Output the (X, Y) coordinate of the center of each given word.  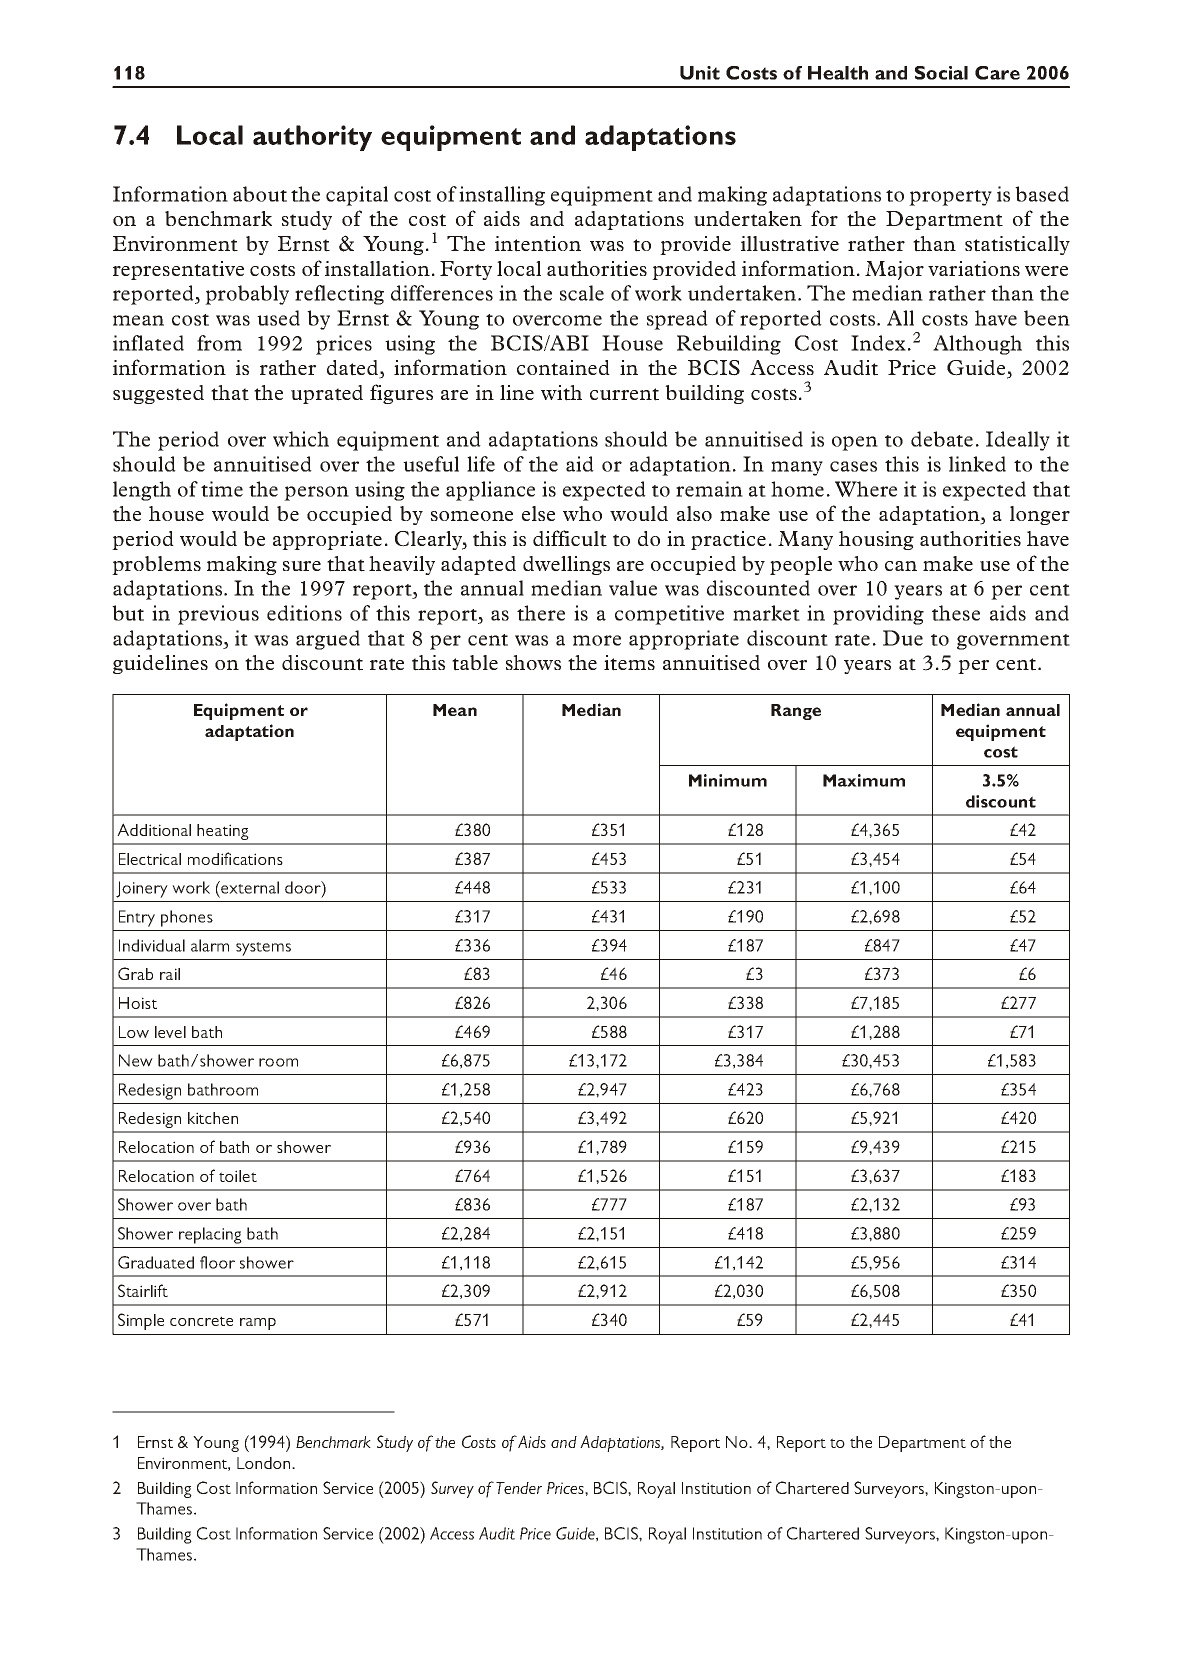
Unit (700, 73)
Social (941, 73)
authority (312, 138)
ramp (258, 1324)
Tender (519, 1488)
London (265, 1463)
